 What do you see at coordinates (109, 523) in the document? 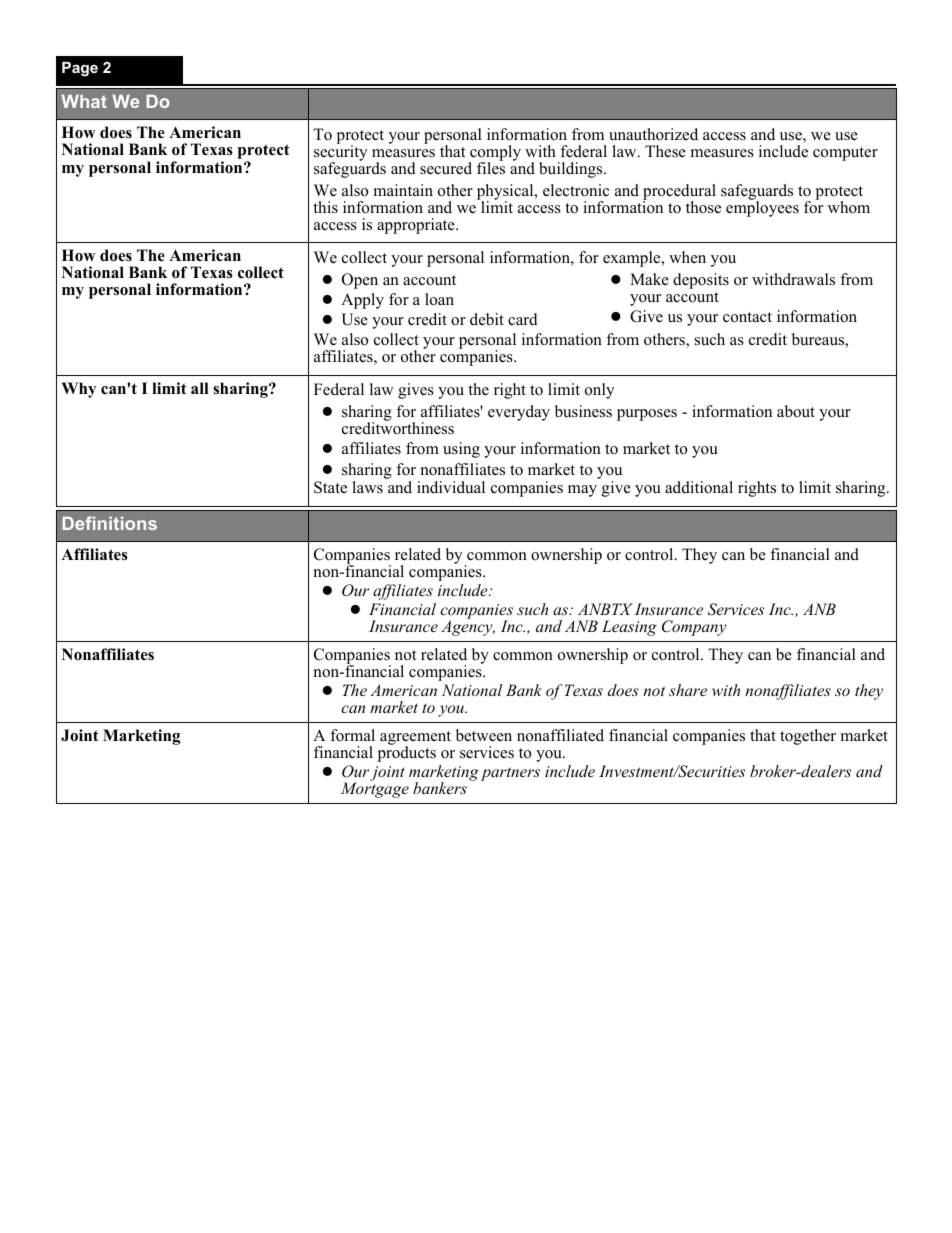
I see `Definitions` at bounding box center [109, 523].
